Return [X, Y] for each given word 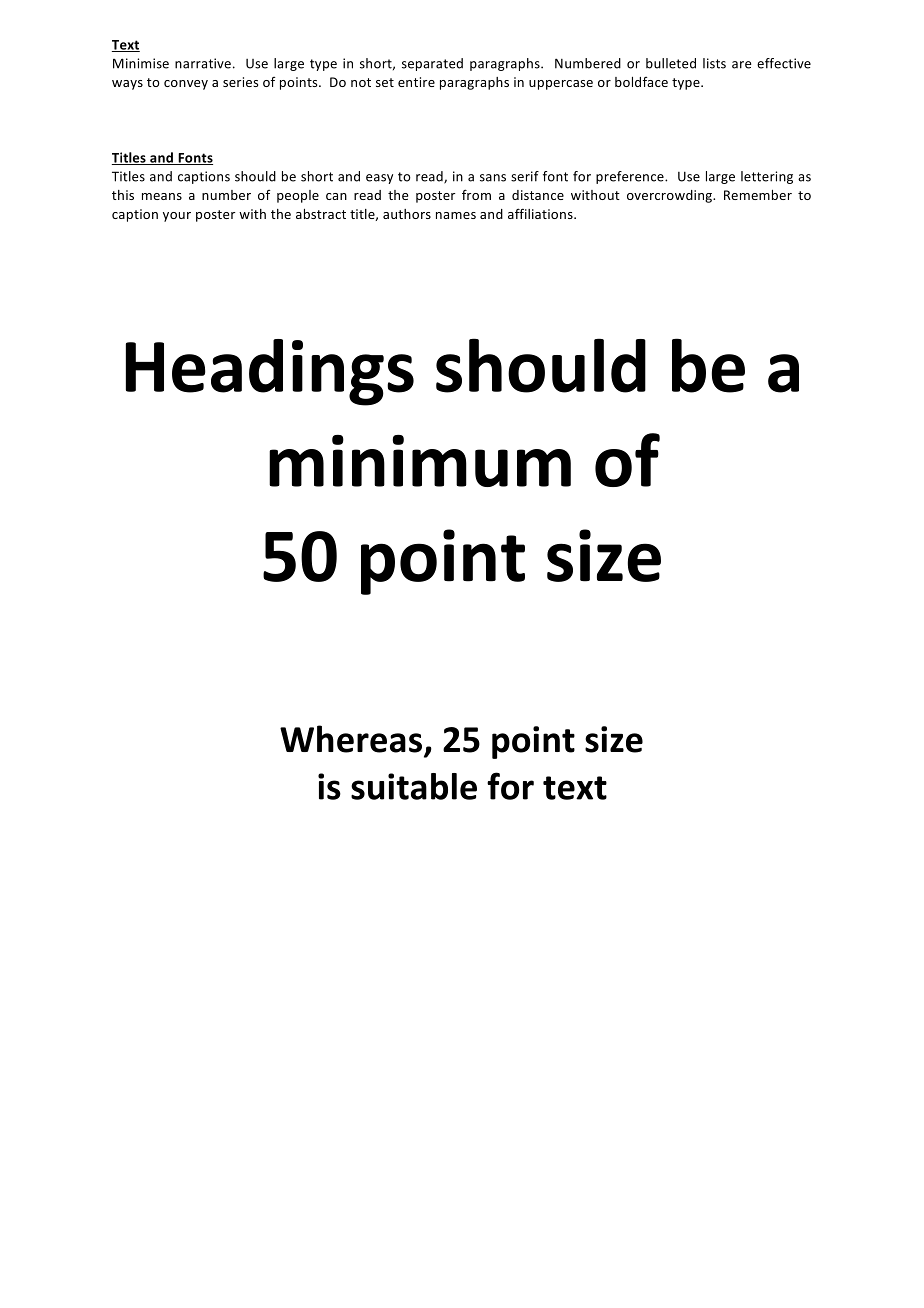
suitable [414, 786]
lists [714, 63]
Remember [758, 195]
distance [538, 195]
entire [416, 82]
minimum [420, 461]
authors [407, 214]
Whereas [351, 739]
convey [186, 85]
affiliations [541, 213]
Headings [270, 372]
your [177, 217]
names [456, 215]
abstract [321, 214]
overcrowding [671, 196]
